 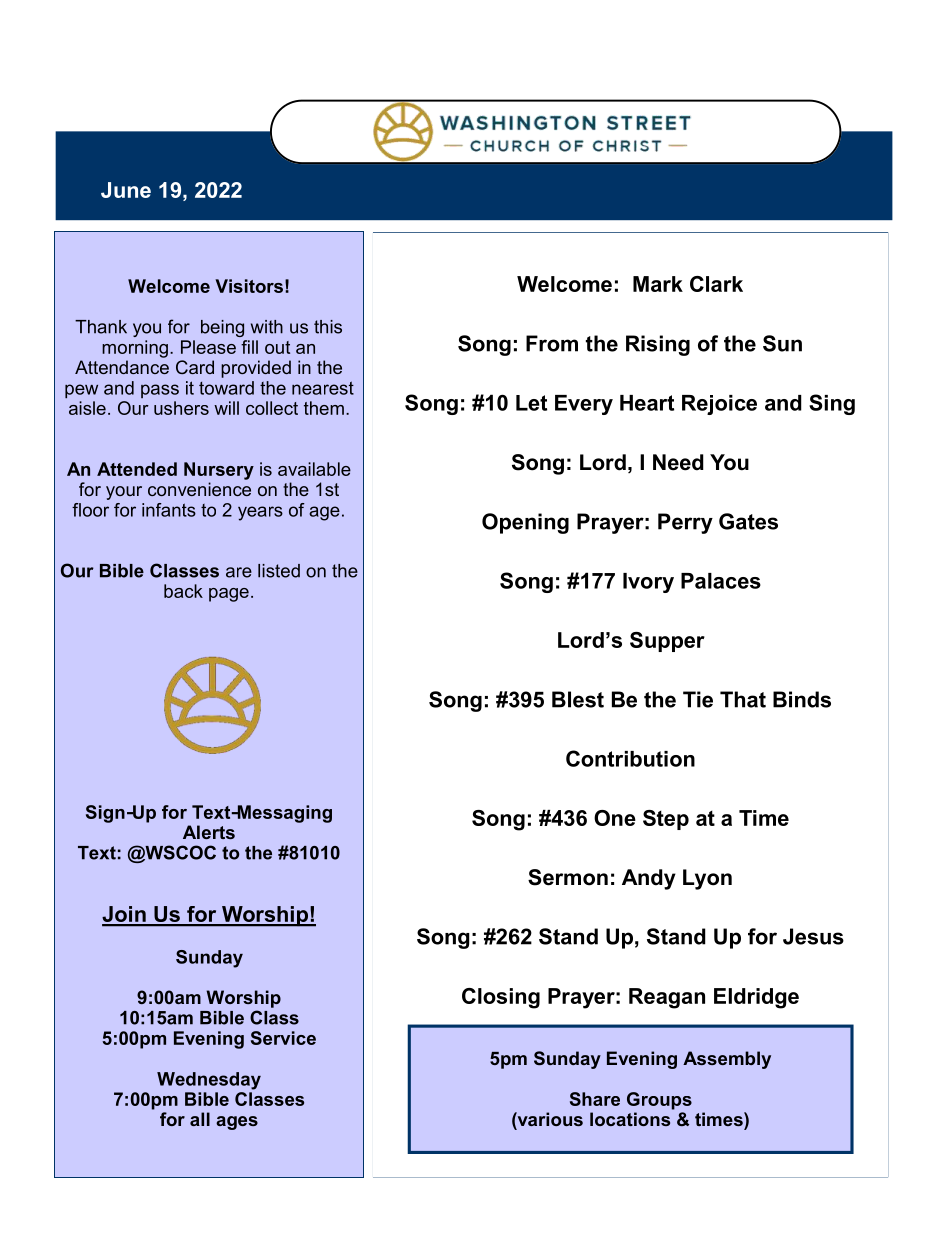 What do you see at coordinates (716, 284) in the screenshot?
I see `Clark` at bounding box center [716, 284].
